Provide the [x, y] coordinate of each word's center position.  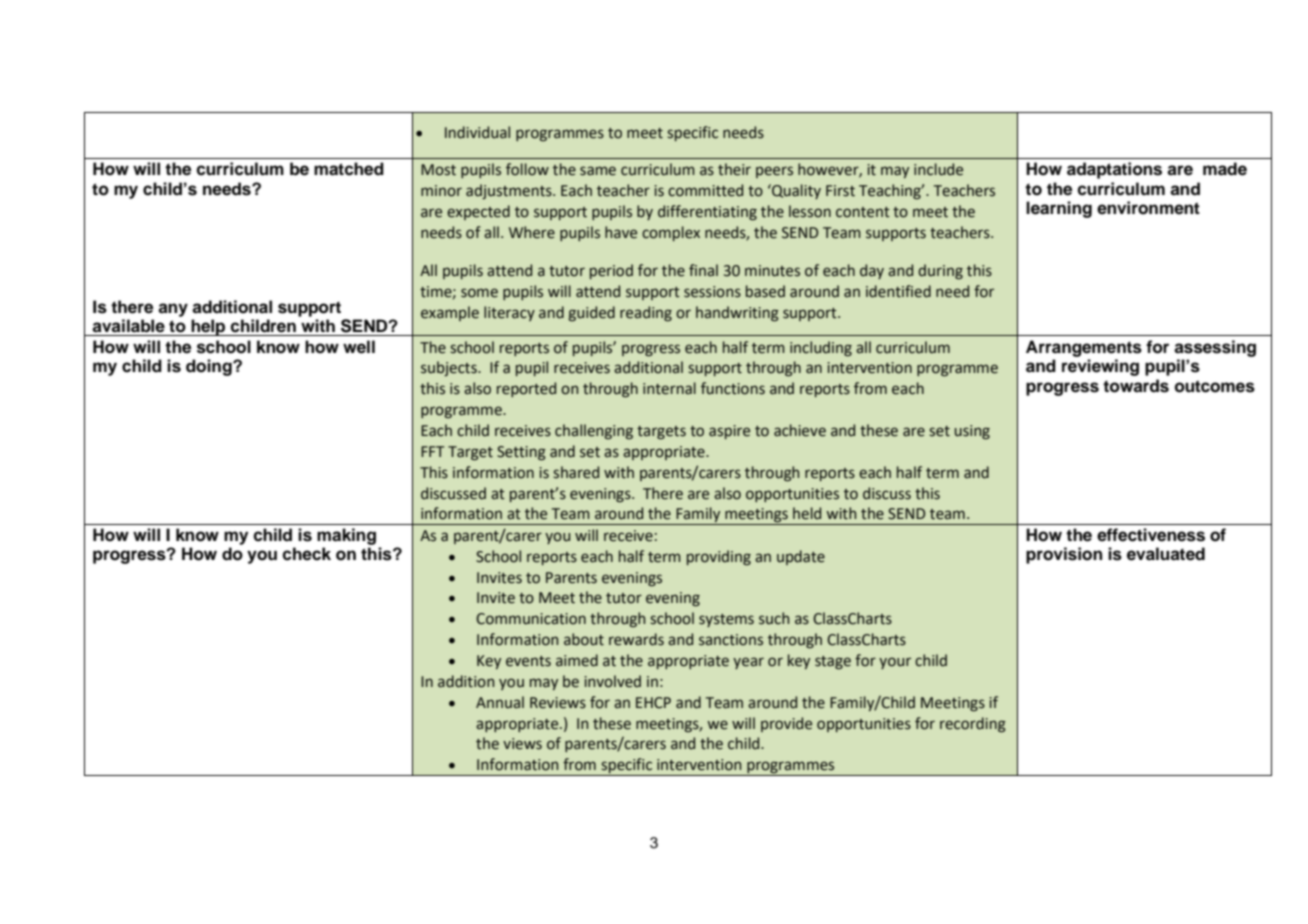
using [972, 432]
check [306, 554]
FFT [432, 451]
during [940, 271]
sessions [712, 292]
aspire [729, 432]
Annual [500, 702]
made [1225, 169]
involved [612, 681]
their [734, 169]
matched [349, 169]
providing [719, 557]
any [173, 310]
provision [1064, 555]
